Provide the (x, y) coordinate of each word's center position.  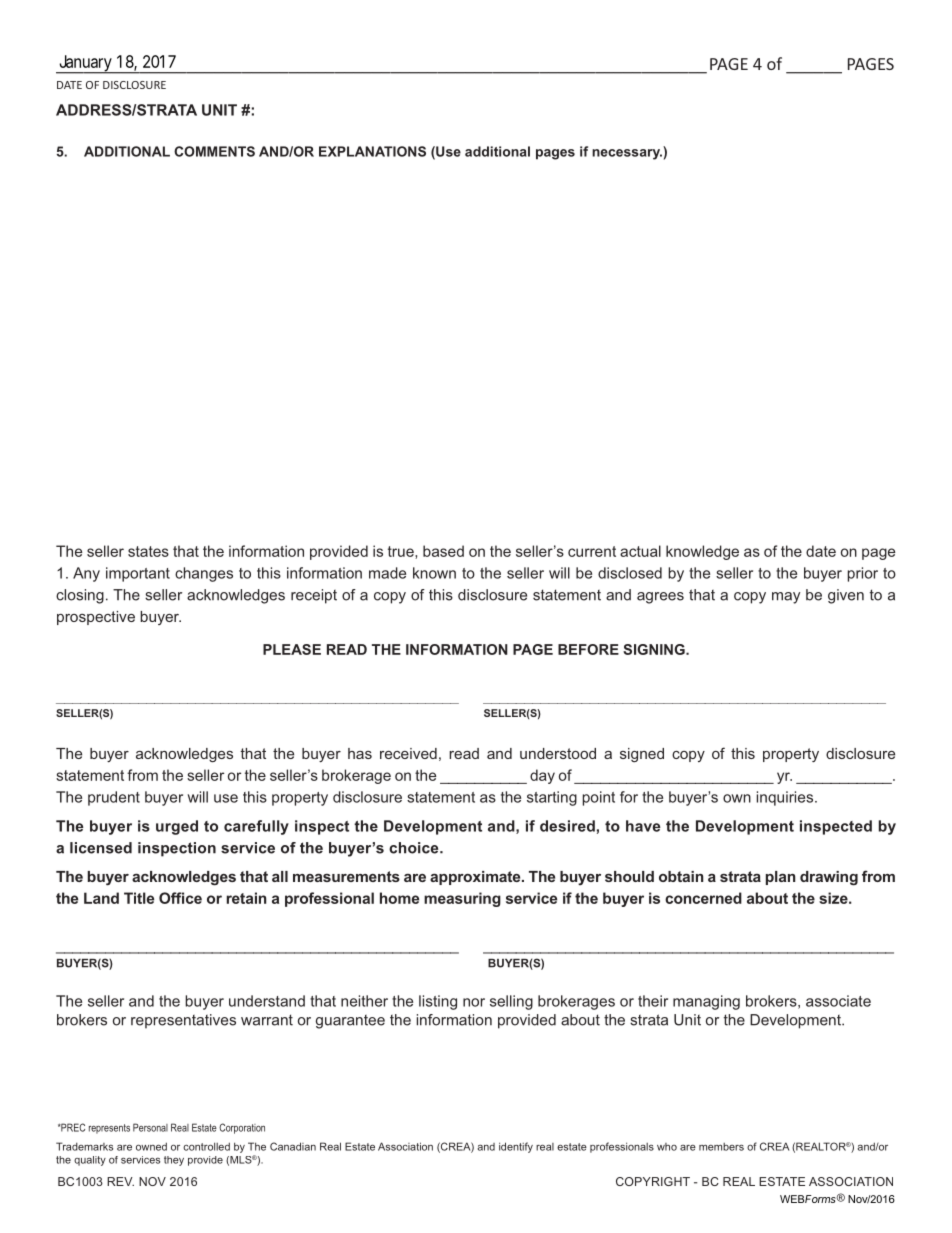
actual (640, 551)
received (408, 753)
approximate (476, 878)
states (148, 551)
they (174, 1161)
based (443, 551)
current (592, 551)
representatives (183, 1021)
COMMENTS (214, 151)
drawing (829, 878)
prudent (114, 798)
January (85, 64)
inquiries (786, 798)
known (434, 573)
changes (204, 574)
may (786, 598)
